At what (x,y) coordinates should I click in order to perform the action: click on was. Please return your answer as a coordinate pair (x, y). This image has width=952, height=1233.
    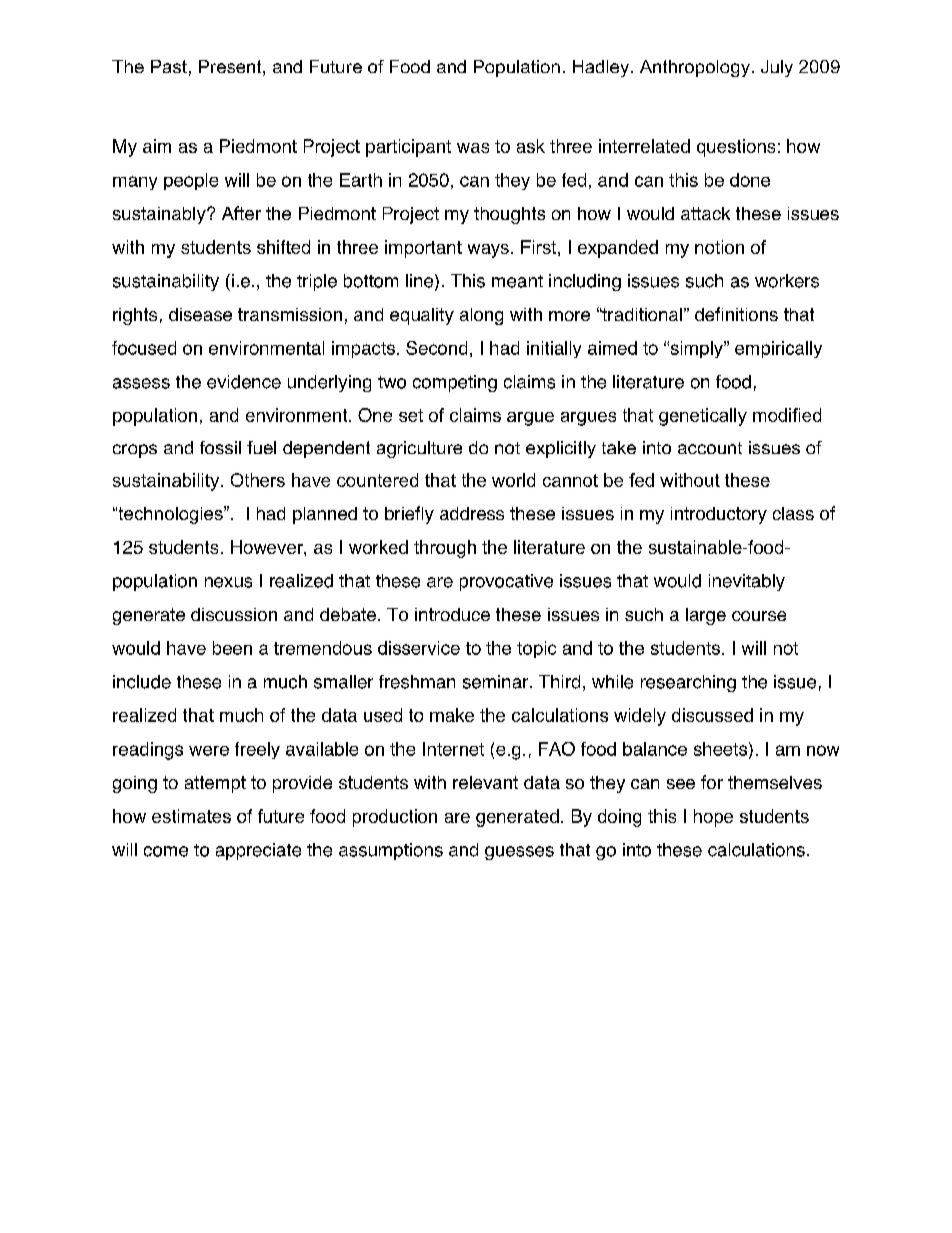
    Looking at the image, I should click on (473, 148).
